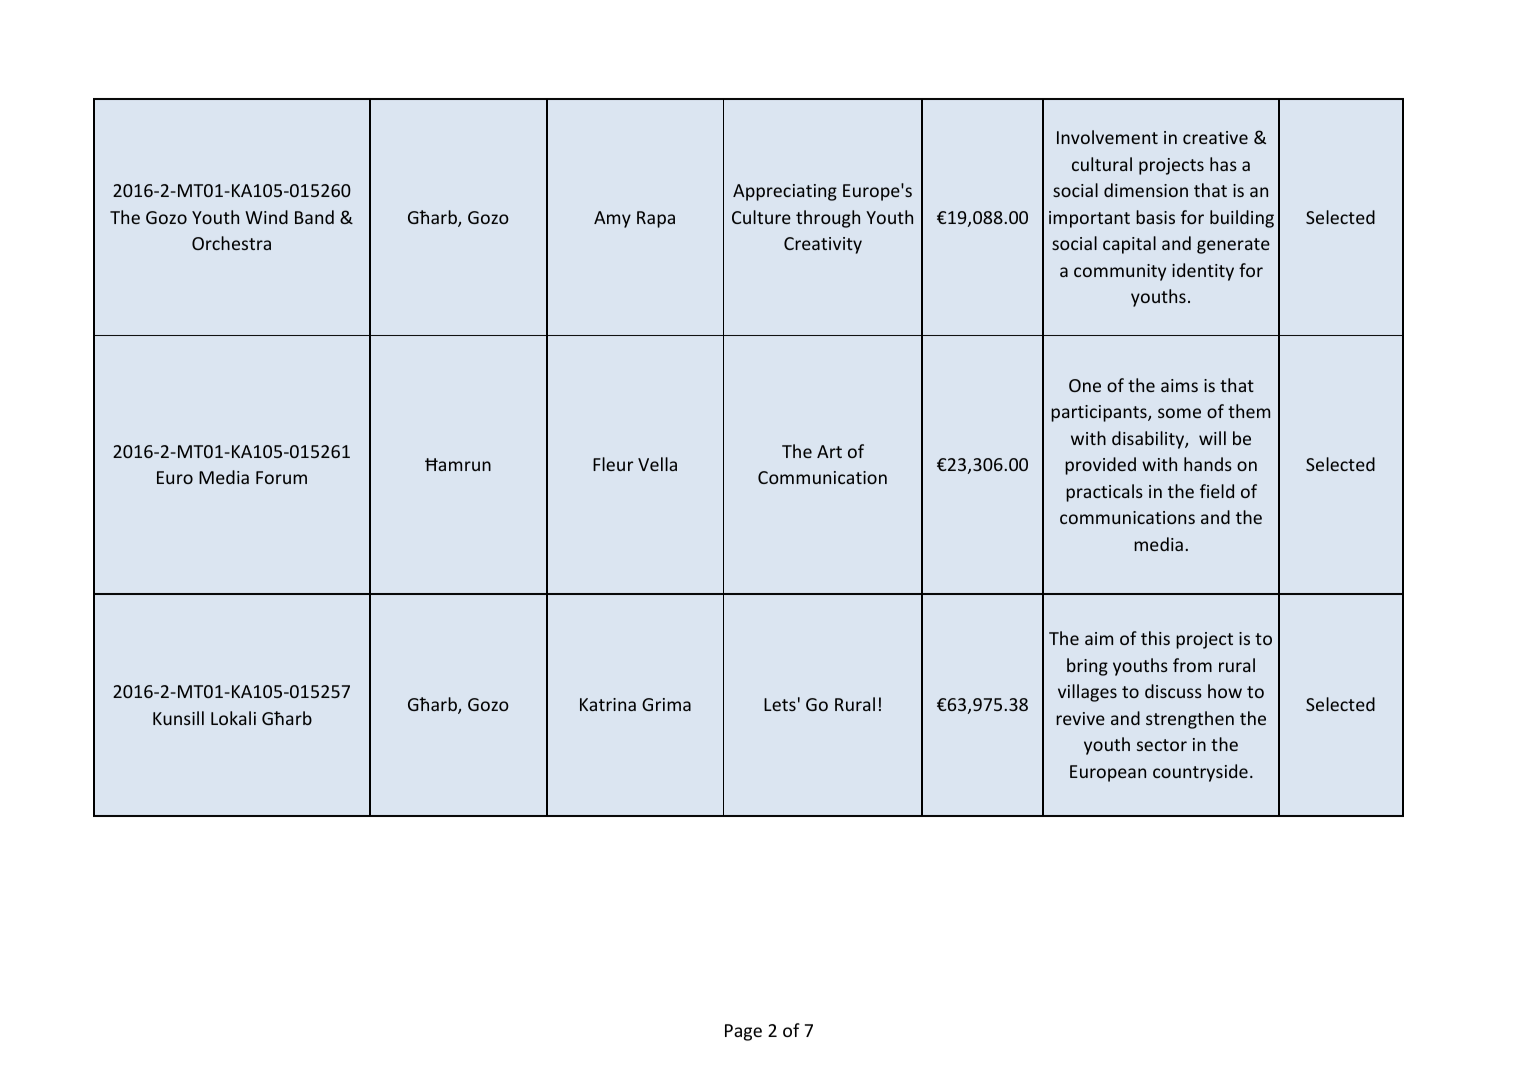 The image size is (1539, 1088). Describe the element at coordinates (1080, 718) in the screenshot. I see `revive` at that location.
